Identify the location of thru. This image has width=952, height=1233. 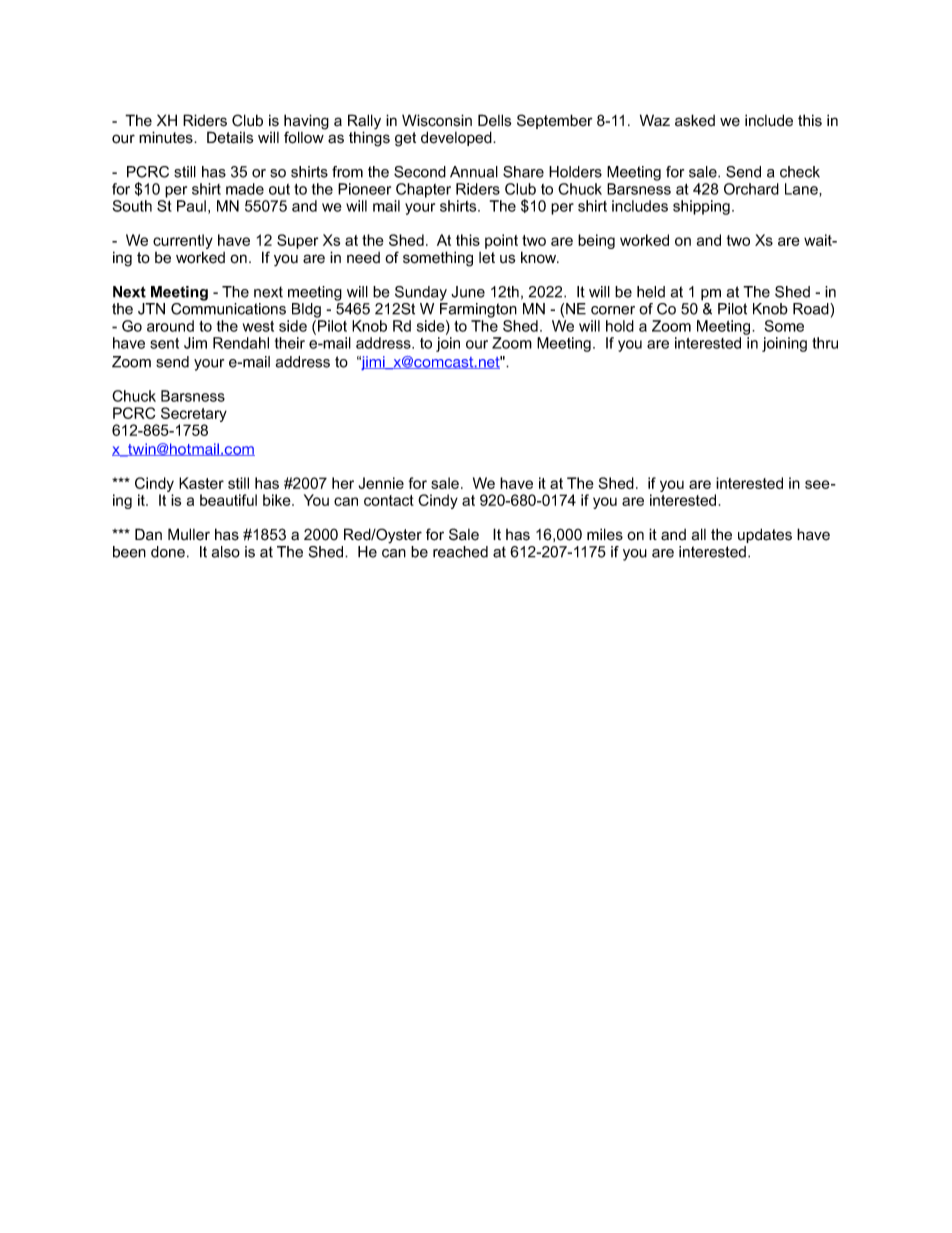
(825, 343).
